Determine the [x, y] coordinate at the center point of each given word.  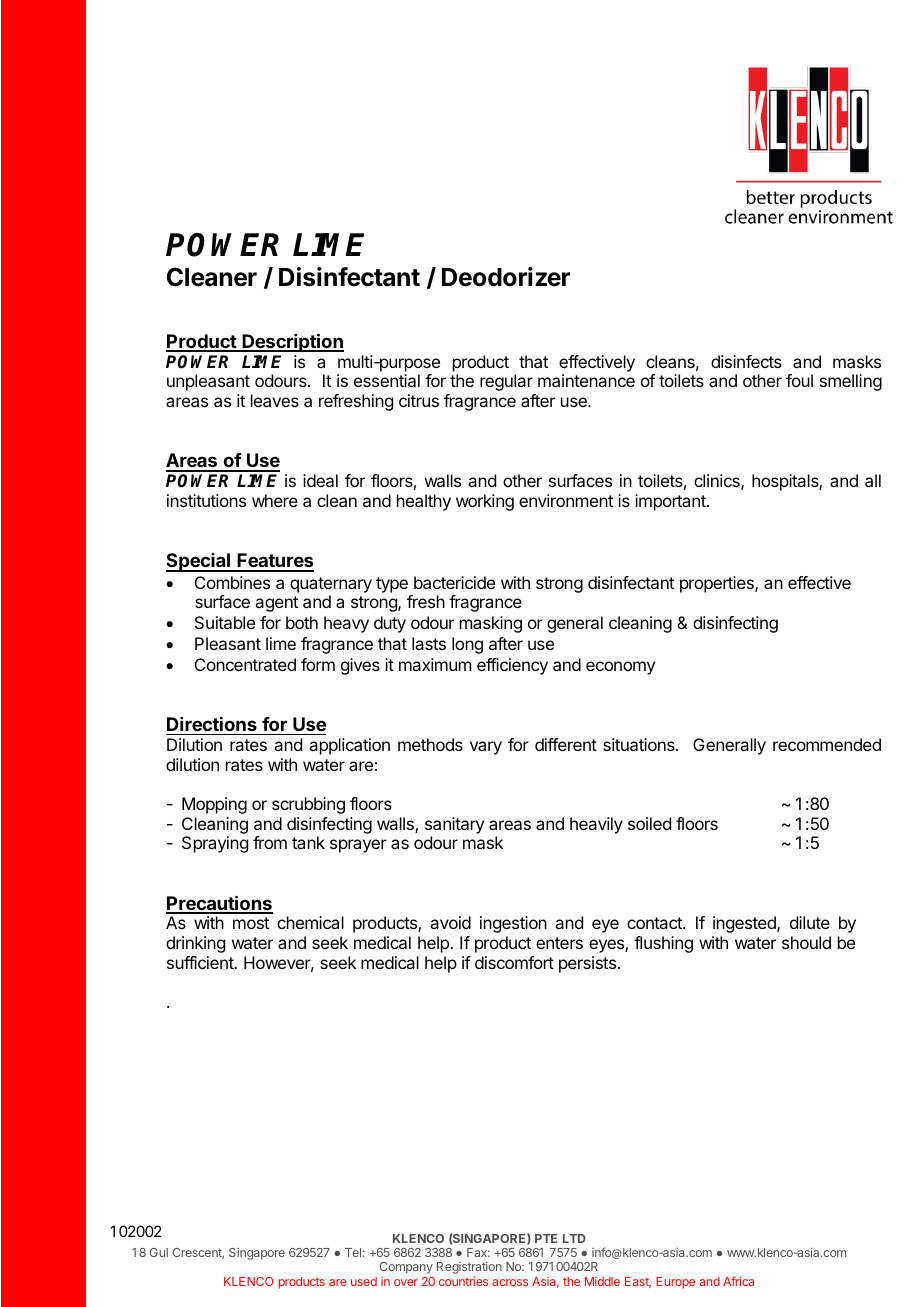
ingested [745, 924]
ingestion [513, 924]
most [251, 923]
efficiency [512, 666]
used [364, 1281]
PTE [546, 1238]
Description [292, 342]
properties [718, 584]
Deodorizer [506, 277]
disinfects [746, 361]
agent [276, 604]
